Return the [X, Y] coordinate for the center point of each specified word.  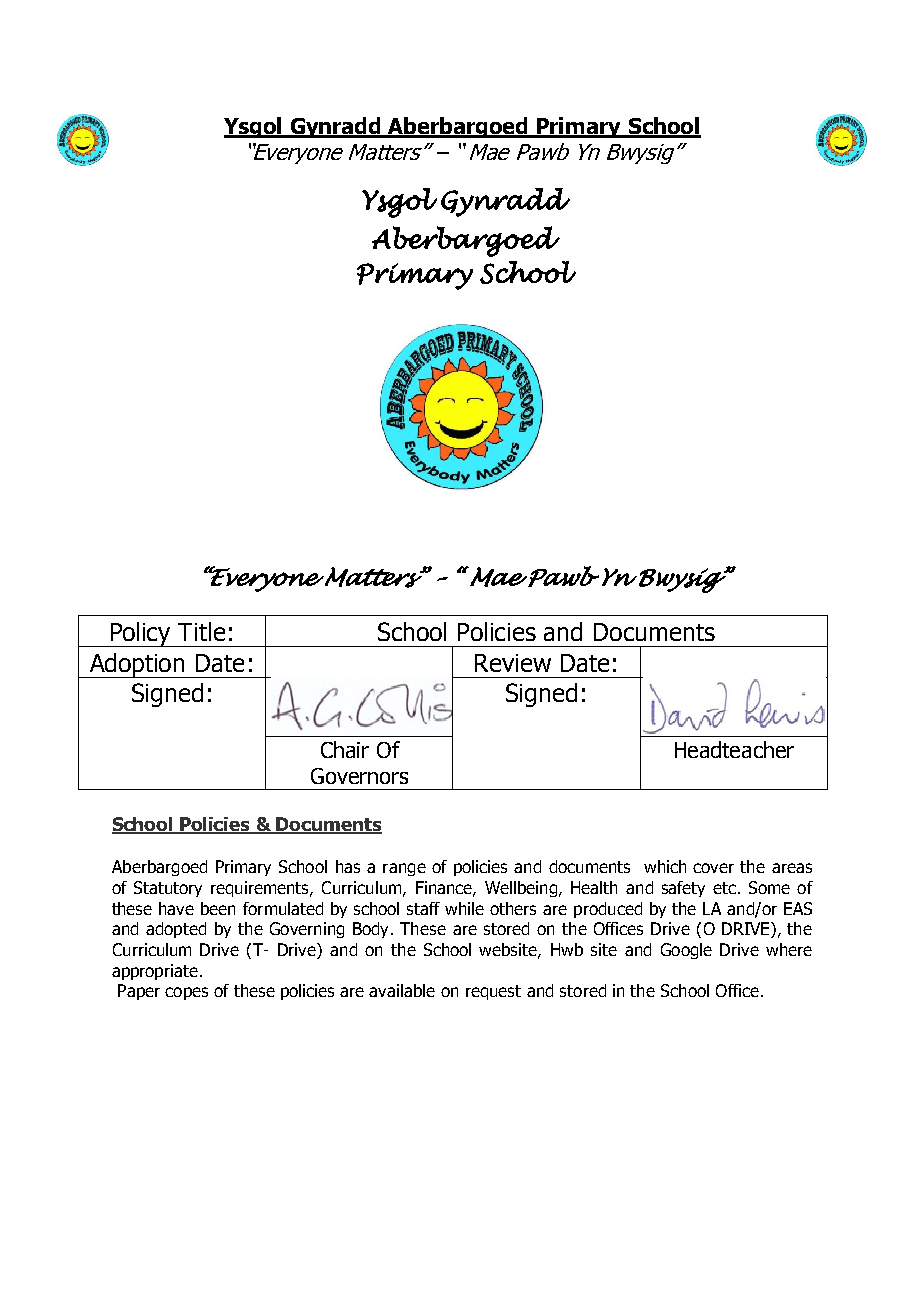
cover [713, 868]
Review [513, 663]
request [493, 992]
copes [186, 993]
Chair [345, 749]
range [404, 869]
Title [201, 631]
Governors [359, 776]
